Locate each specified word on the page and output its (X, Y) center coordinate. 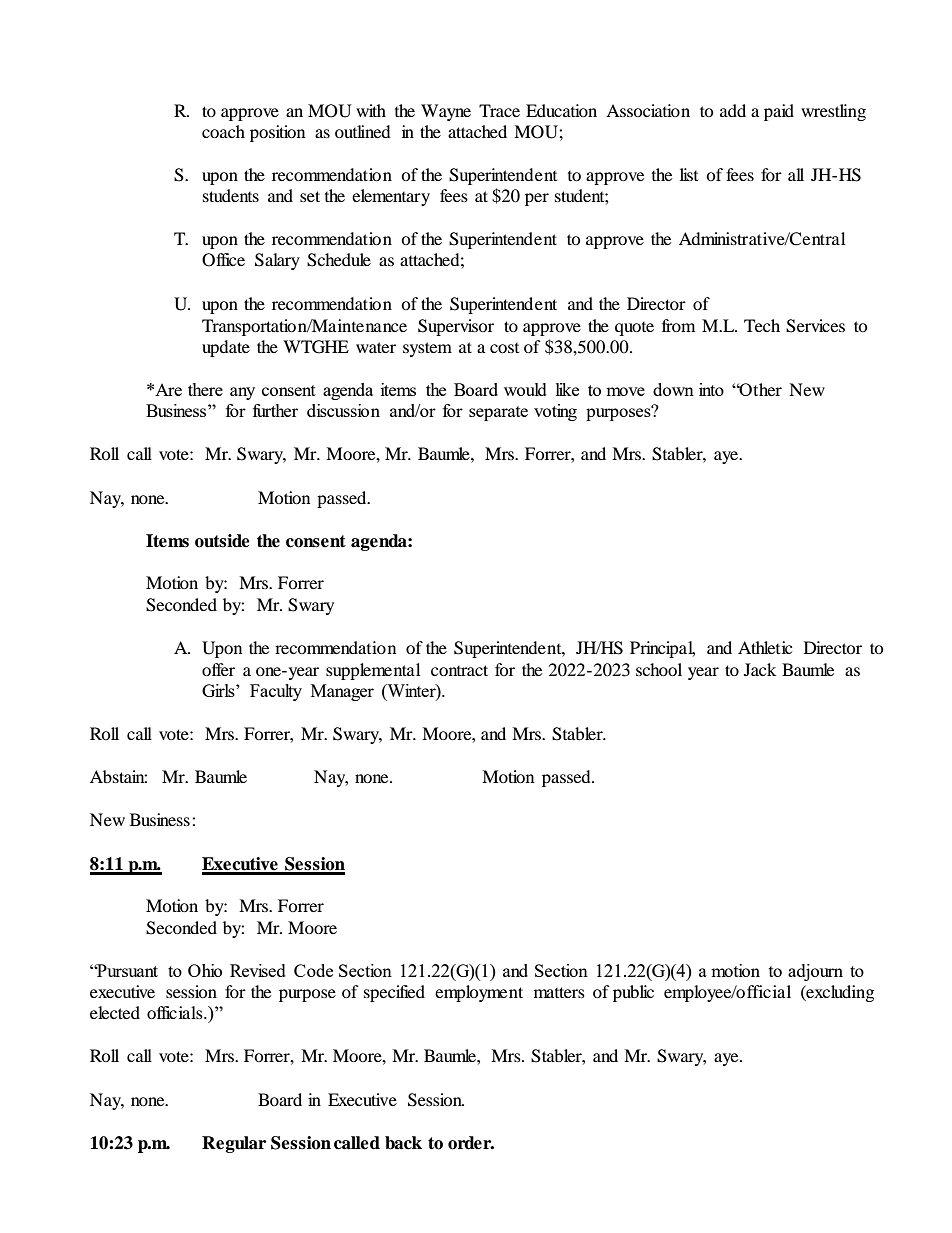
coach (223, 131)
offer (218, 669)
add (733, 110)
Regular (234, 1144)
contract (459, 670)
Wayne (446, 112)
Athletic (765, 647)
